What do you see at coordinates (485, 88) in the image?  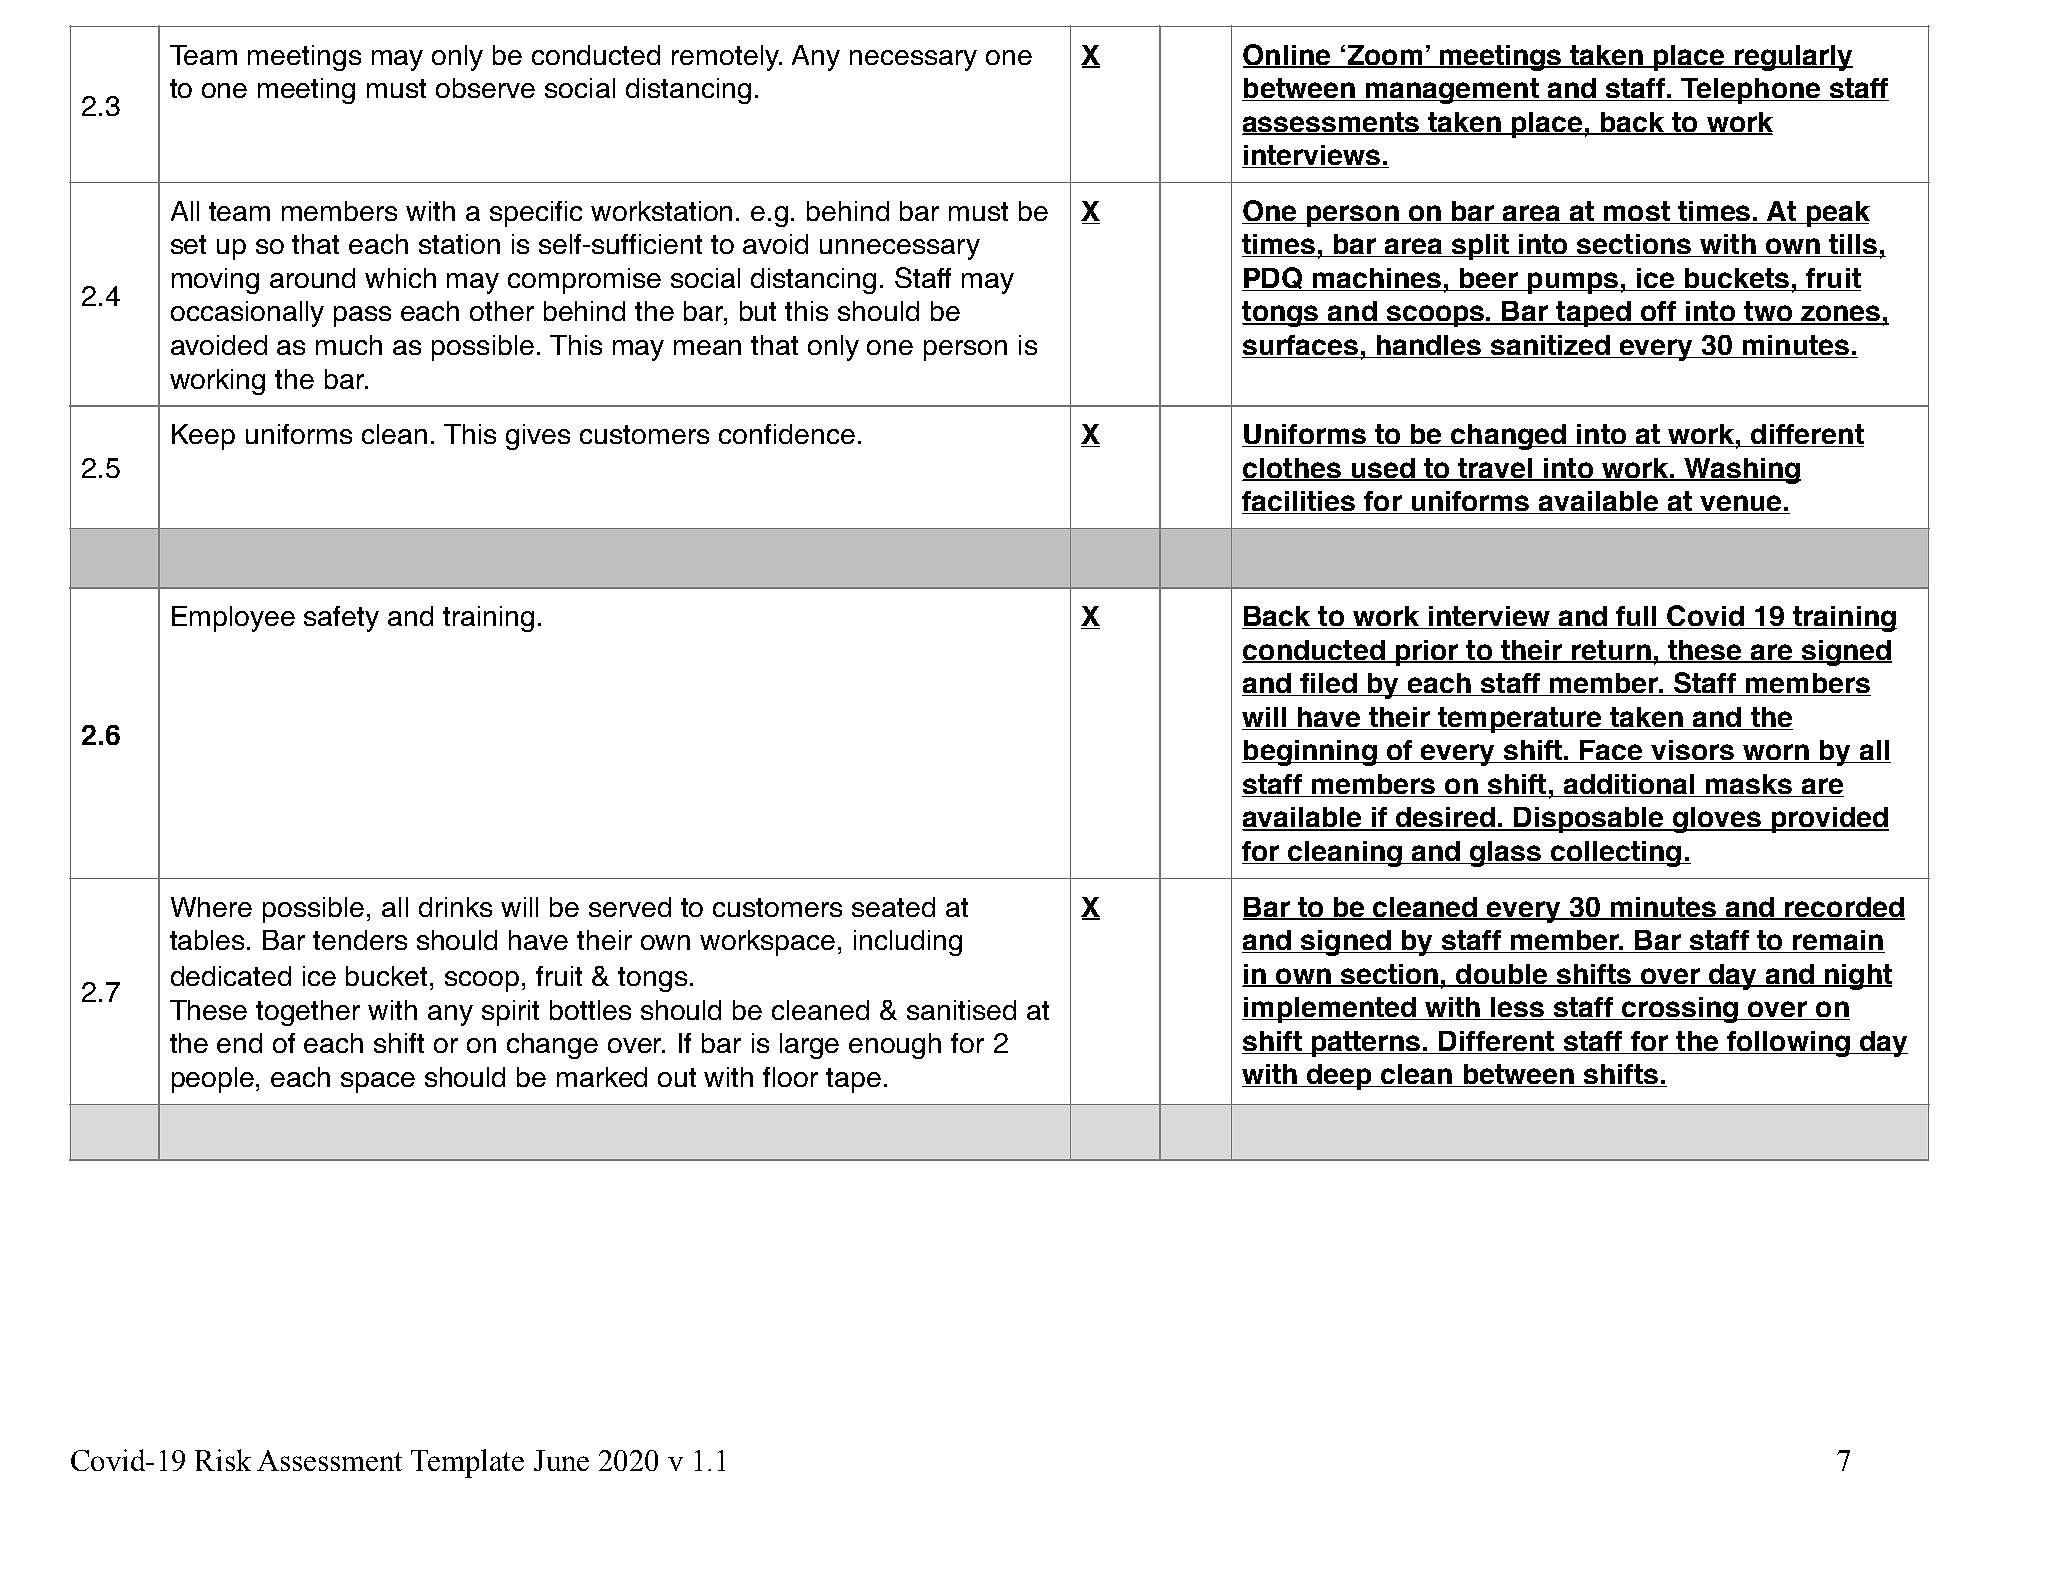 I see `observe` at bounding box center [485, 88].
